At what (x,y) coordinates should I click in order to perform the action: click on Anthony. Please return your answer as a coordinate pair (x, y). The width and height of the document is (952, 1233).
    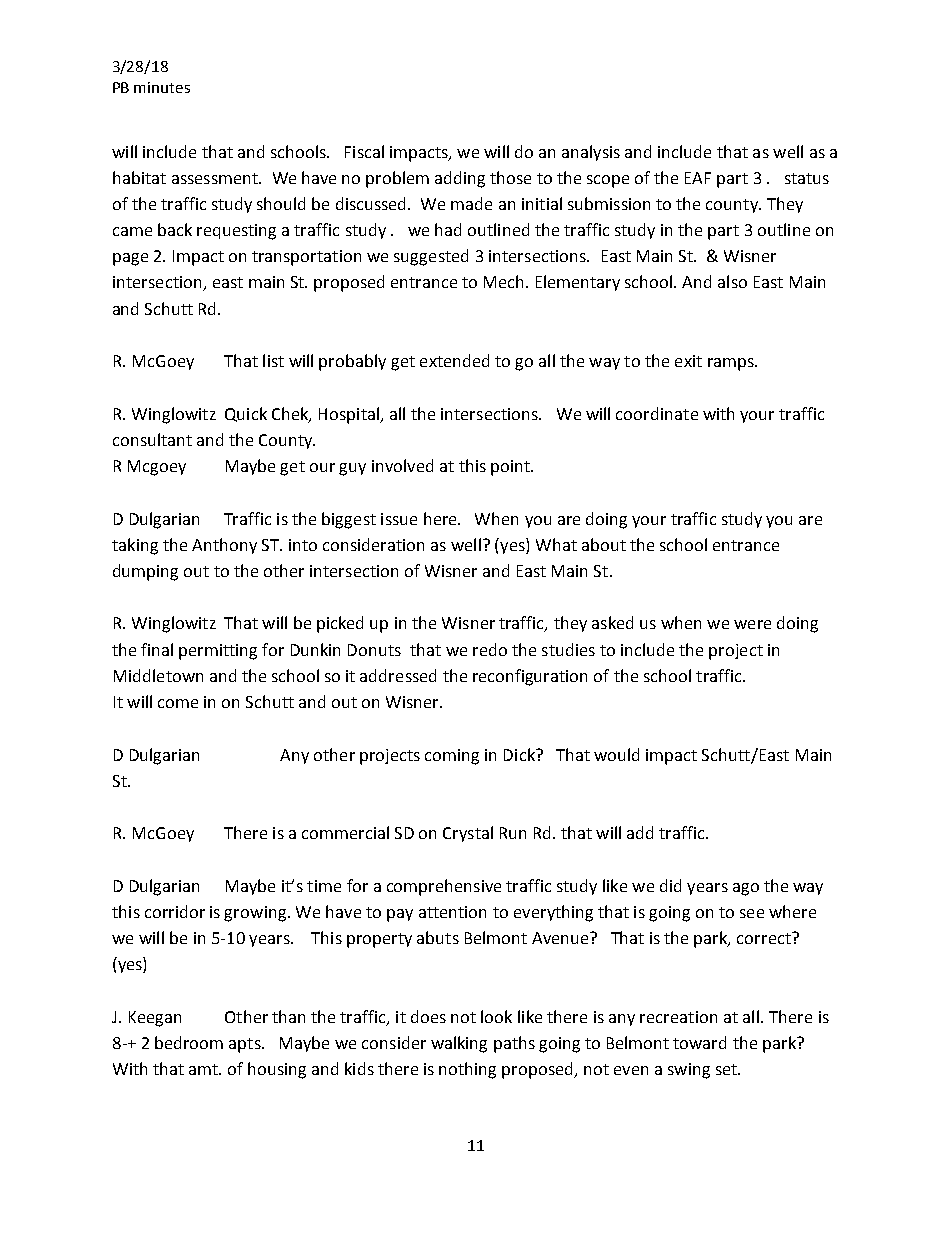
    Looking at the image, I should click on (224, 546).
